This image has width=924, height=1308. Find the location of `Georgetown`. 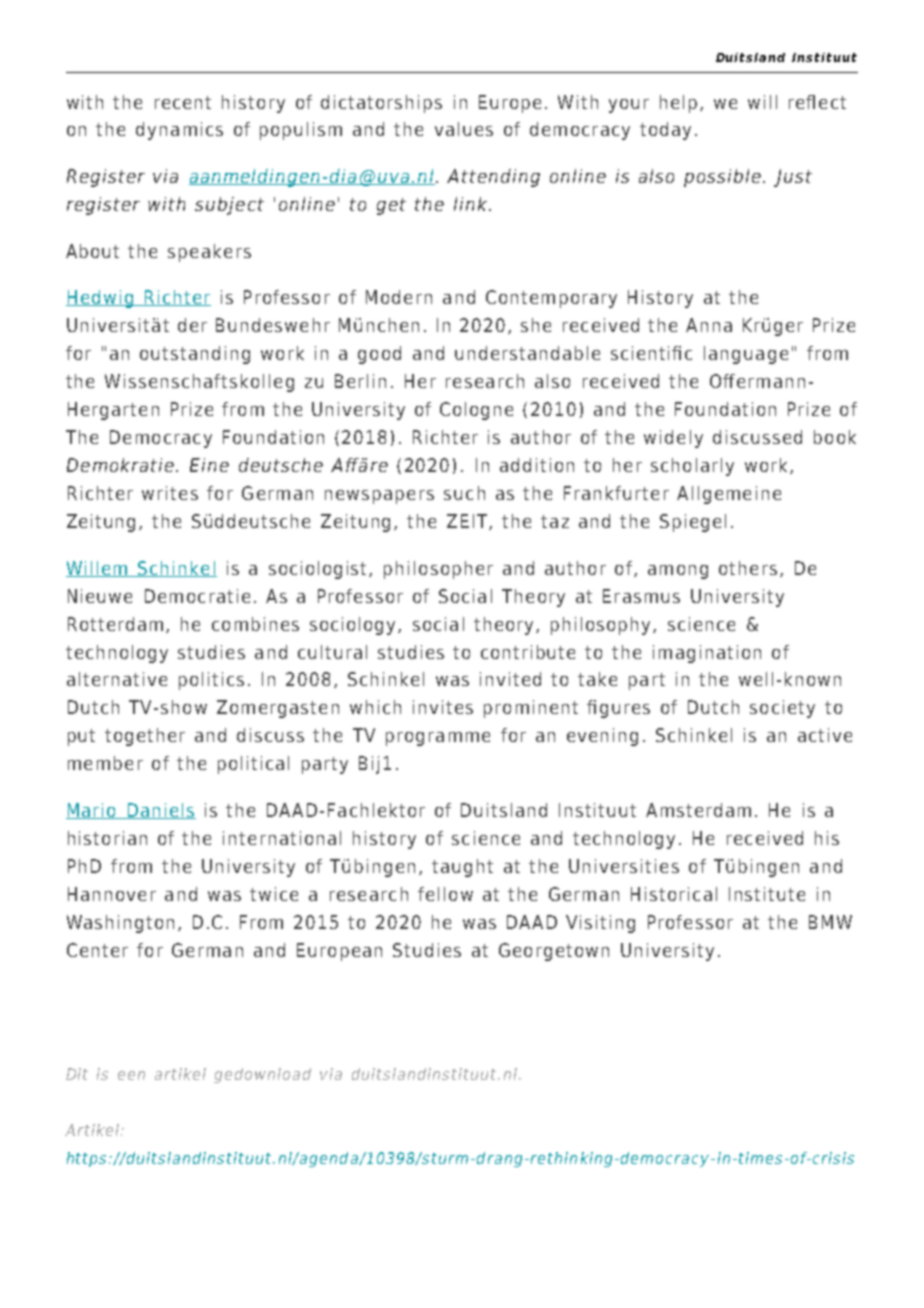

Georgetown is located at coordinates (554, 952).
